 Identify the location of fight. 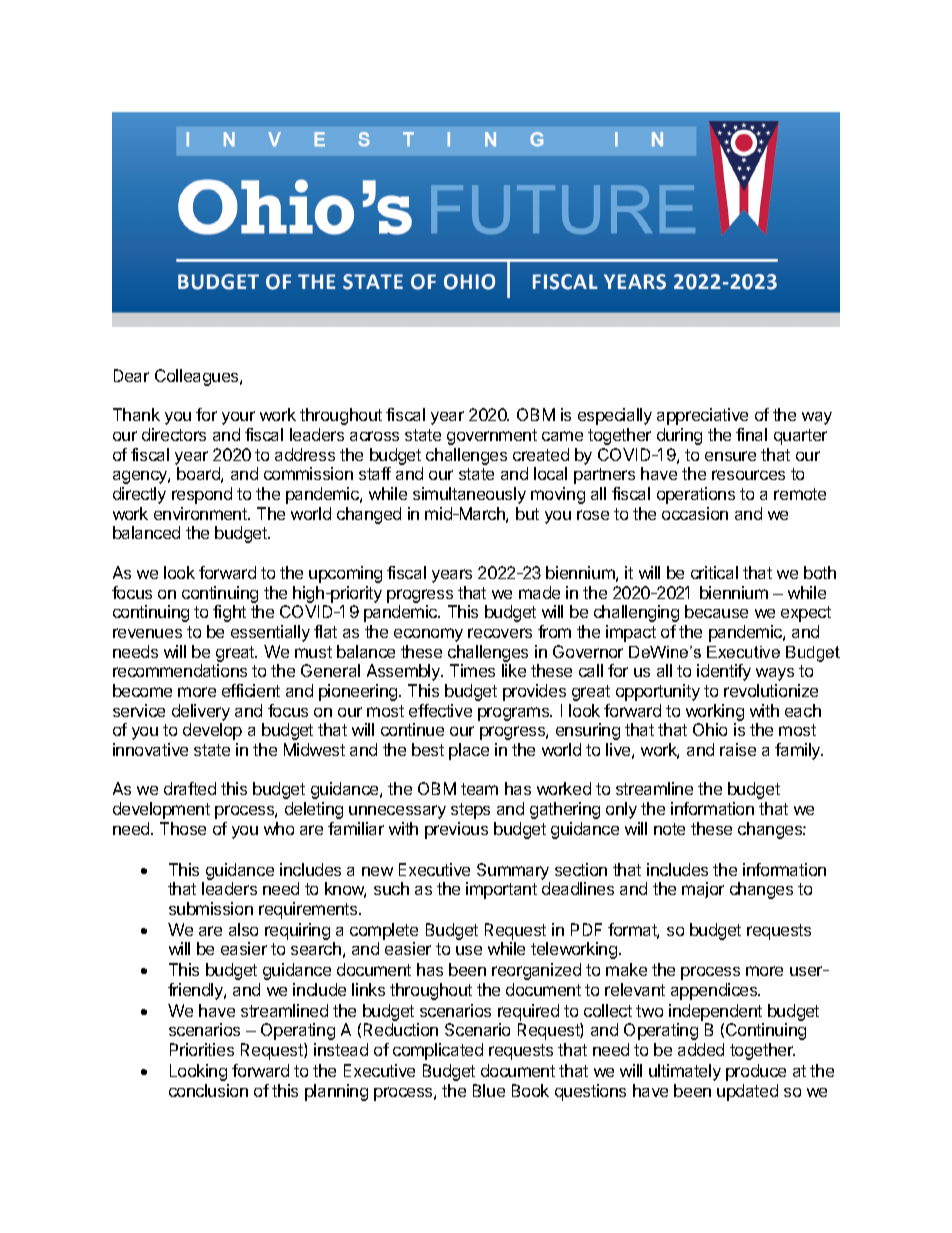
(229, 613).
